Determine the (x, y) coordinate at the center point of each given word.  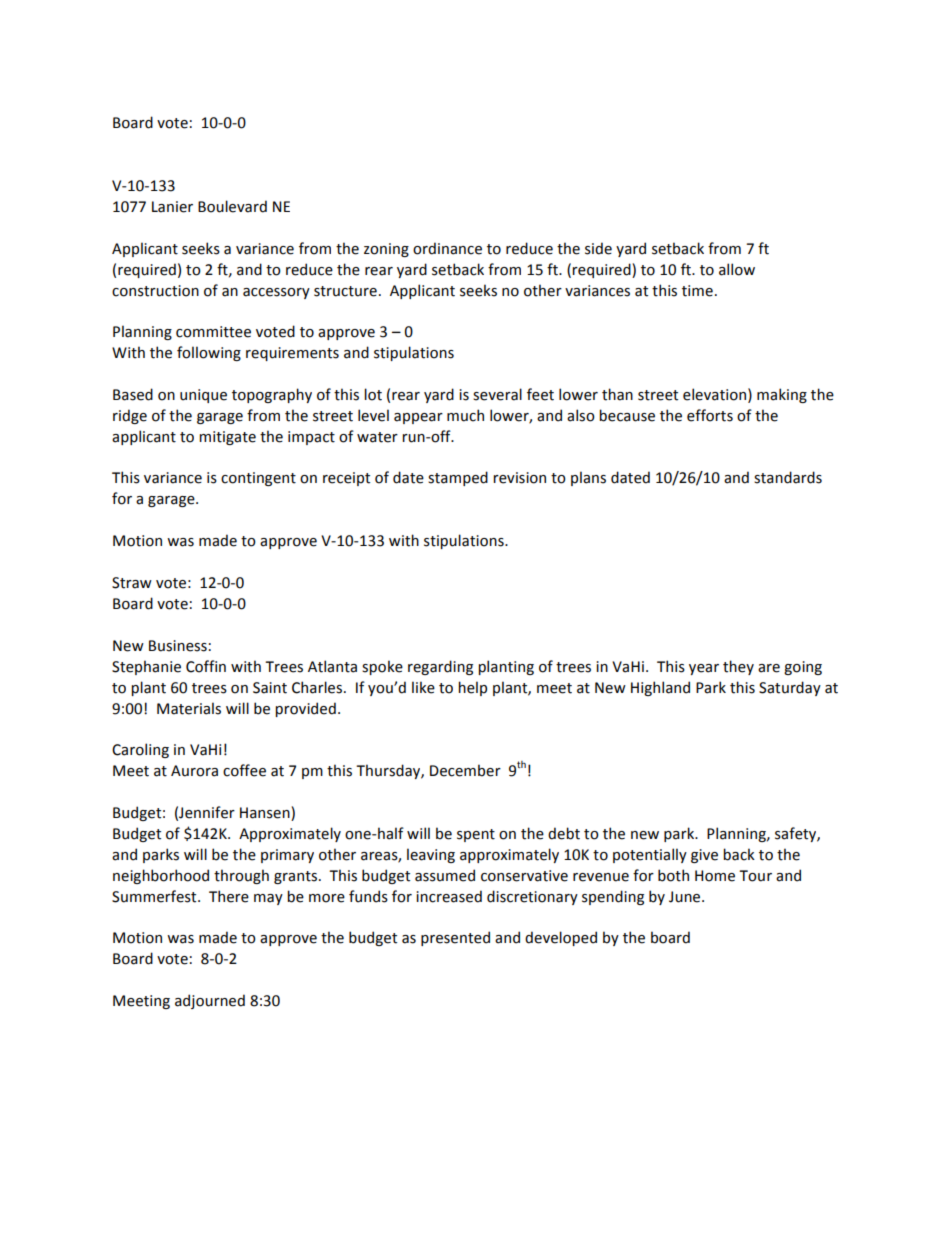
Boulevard (232, 206)
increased (449, 896)
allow (737, 269)
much (465, 415)
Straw (132, 583)
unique (203, 396)
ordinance (447, 248)
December (465, 770)
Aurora (194, 771)
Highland (660, 688)
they (738, 667)
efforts (710, 415)
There (229, 896)
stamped (458, 478)
